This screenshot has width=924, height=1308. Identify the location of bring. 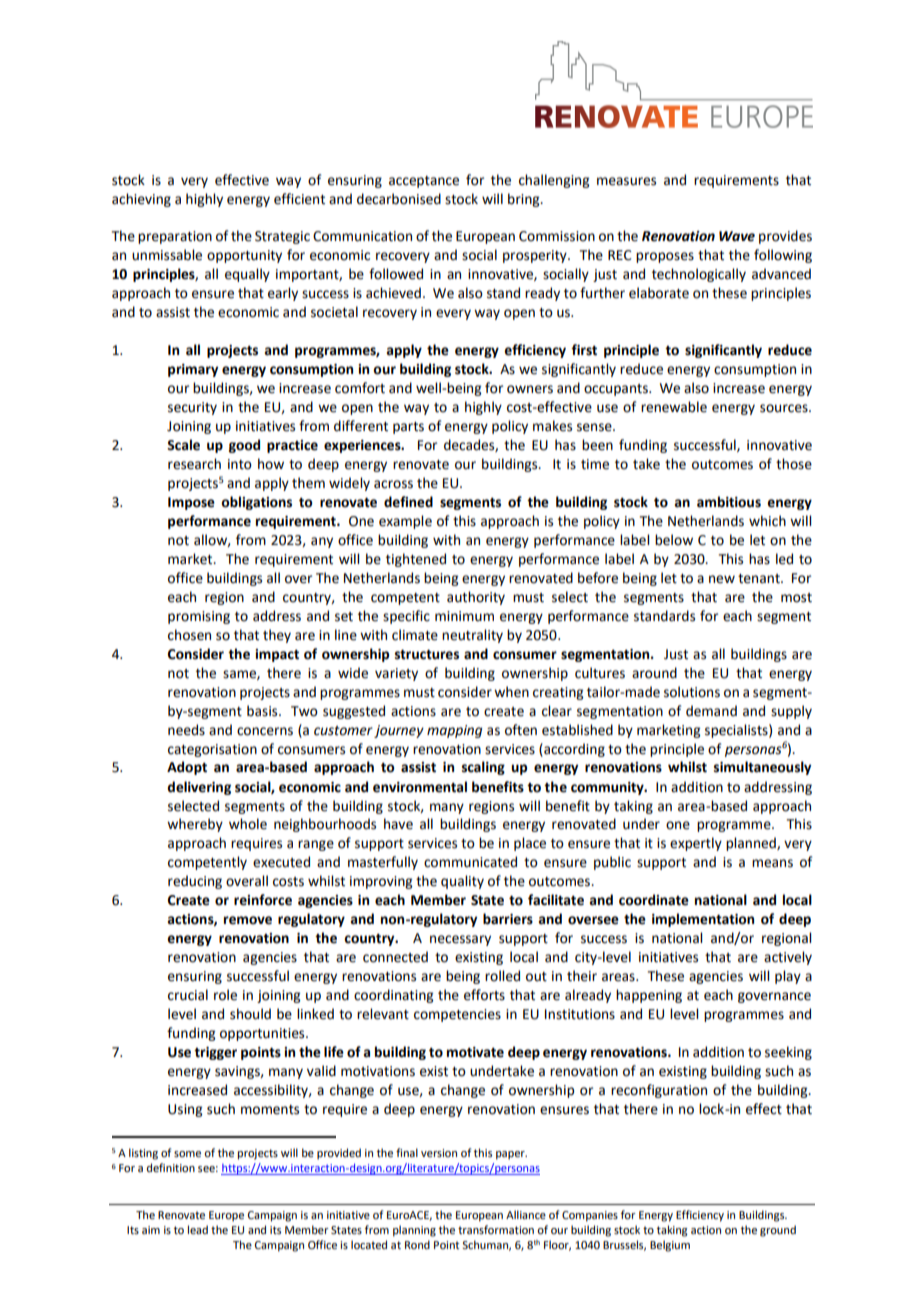
(525, 200).
